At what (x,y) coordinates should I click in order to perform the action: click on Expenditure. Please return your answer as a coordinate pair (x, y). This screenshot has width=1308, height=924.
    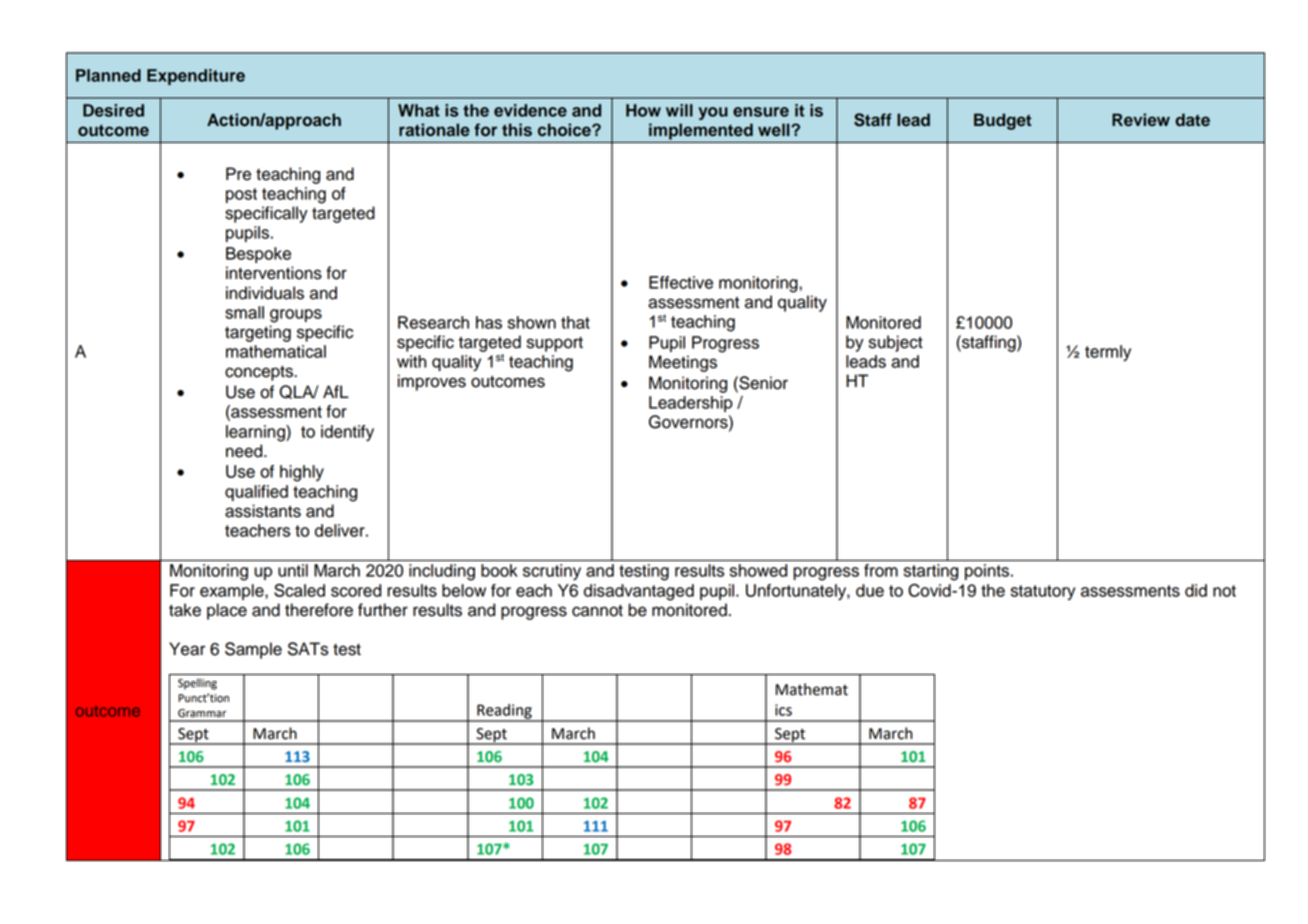
    Looking at the image, I should click on (196, 77).
